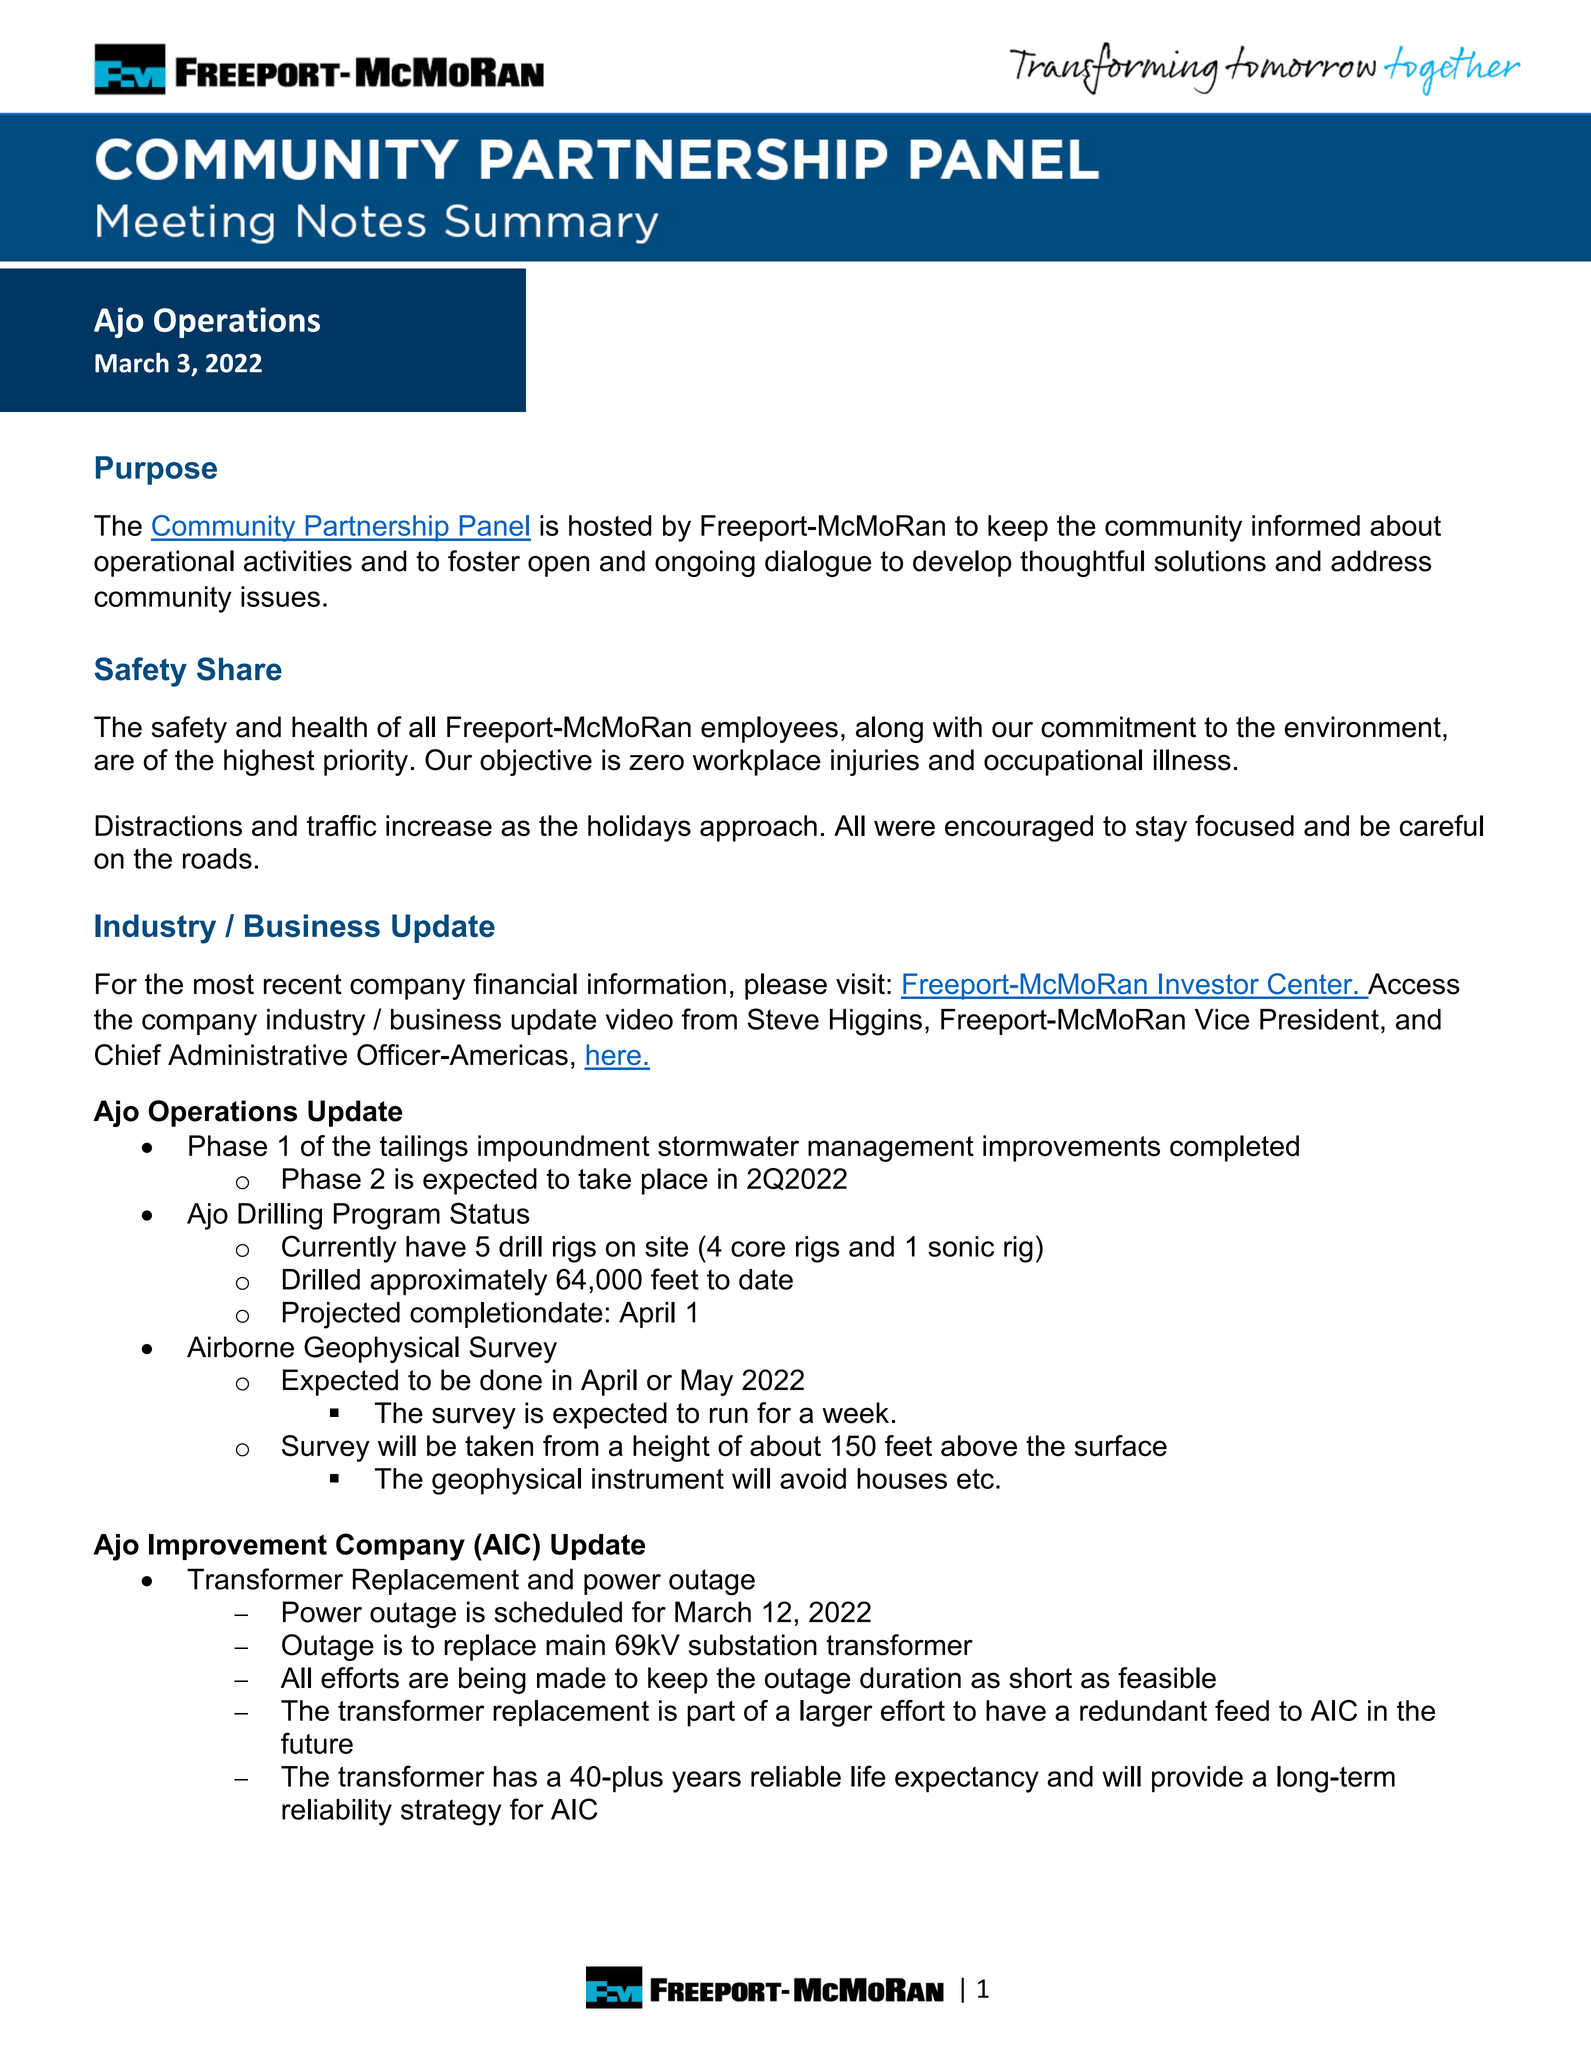 This screenshot has width=1591, height=2059. Describe the element at coordinates (786, 986) in the screenshot. I see `please` at that location.
